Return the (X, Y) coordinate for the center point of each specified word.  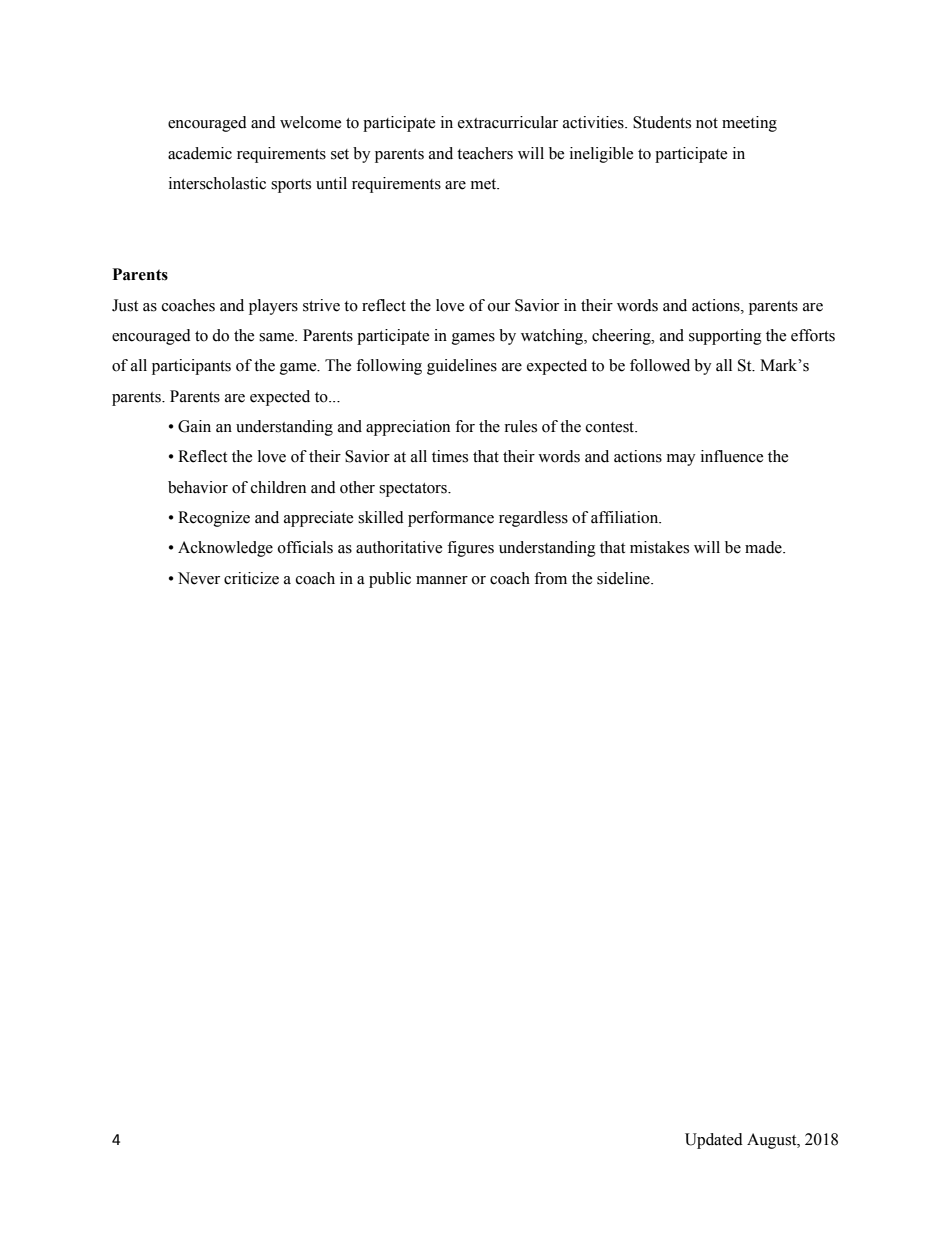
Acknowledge (225, 549)
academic (200, 153)
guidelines (462, 367)
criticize (251, 578)
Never (199, 578)
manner (442, 580)
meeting (749, 124)
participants (191, 367)
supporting (725, 337)
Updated (714, 1141)
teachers (485, 153)
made (764, 547)
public (390, 580)
